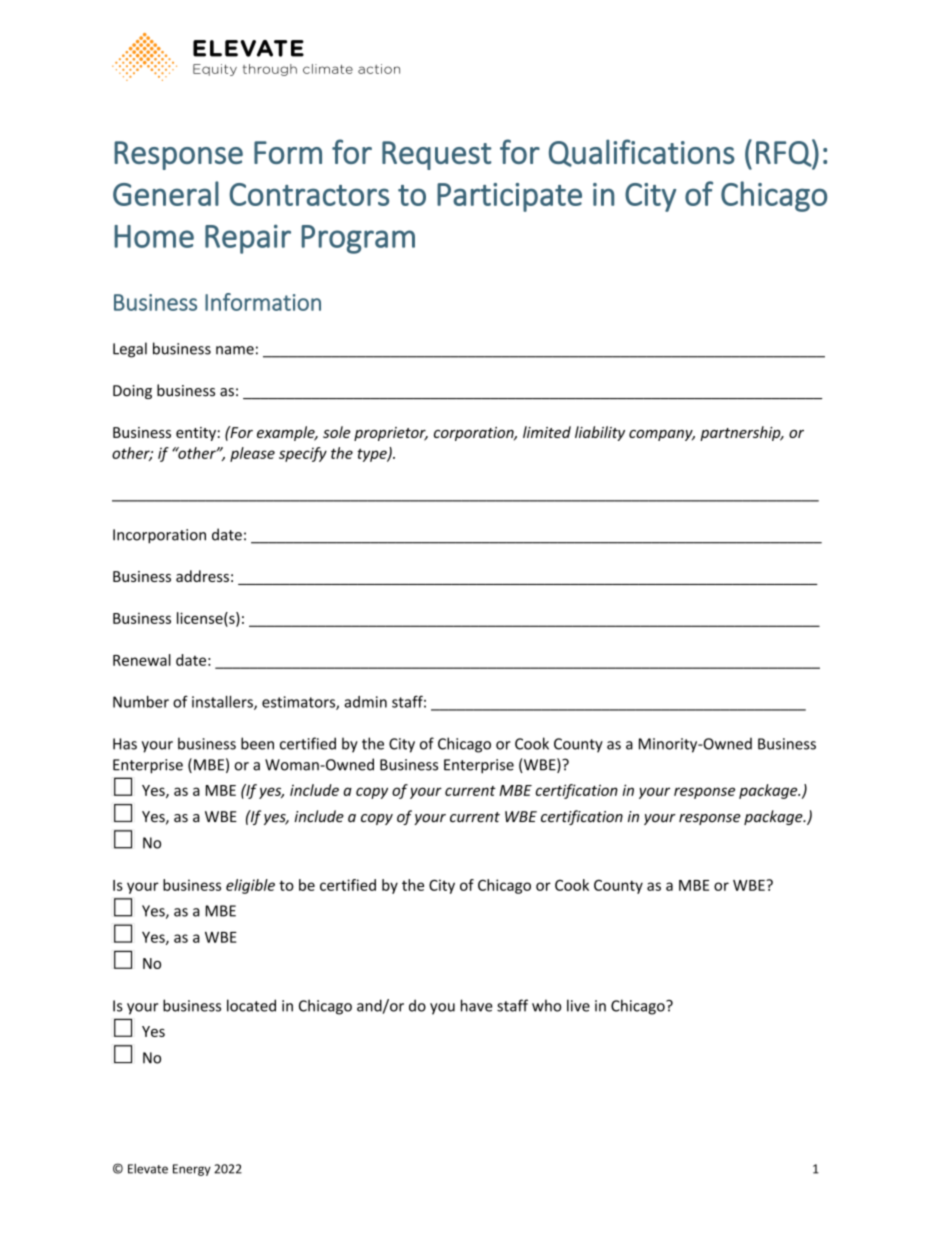 The image size is (952, 1233). Describe the element at coordinates (578, 1005) in the screenshot. I see `live` at that location.
